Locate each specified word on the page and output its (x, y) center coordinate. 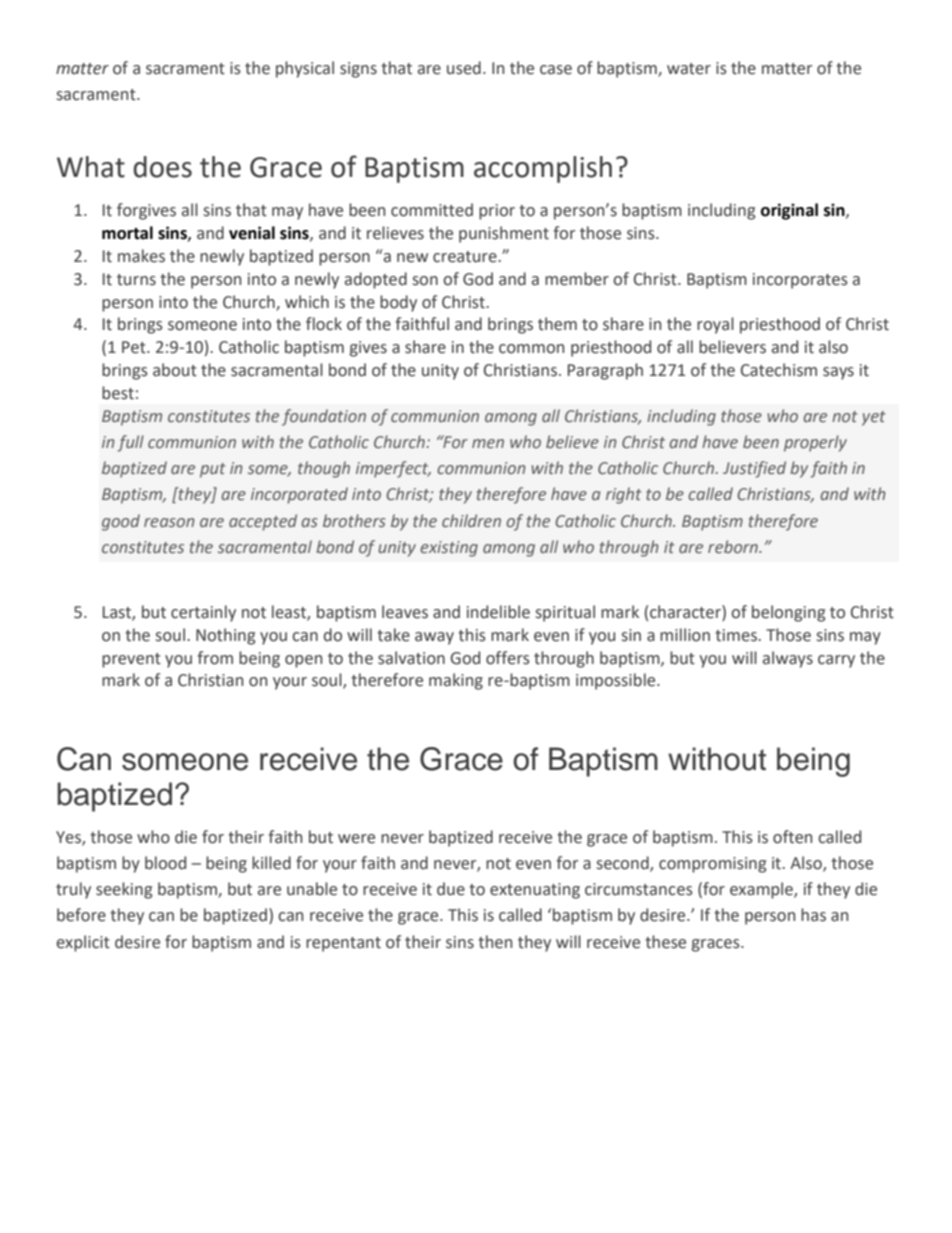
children (471, 520)
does (162, 167)
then (495, 942)
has (813, 915)
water (689, 69)
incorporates (800, 281)
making (456, 681)
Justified (754, 469)
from (215, 658)
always (788, 659)
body (398, 303)
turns (136, 280)
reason (169, 522)
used (464, 68)
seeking (124, 890)
